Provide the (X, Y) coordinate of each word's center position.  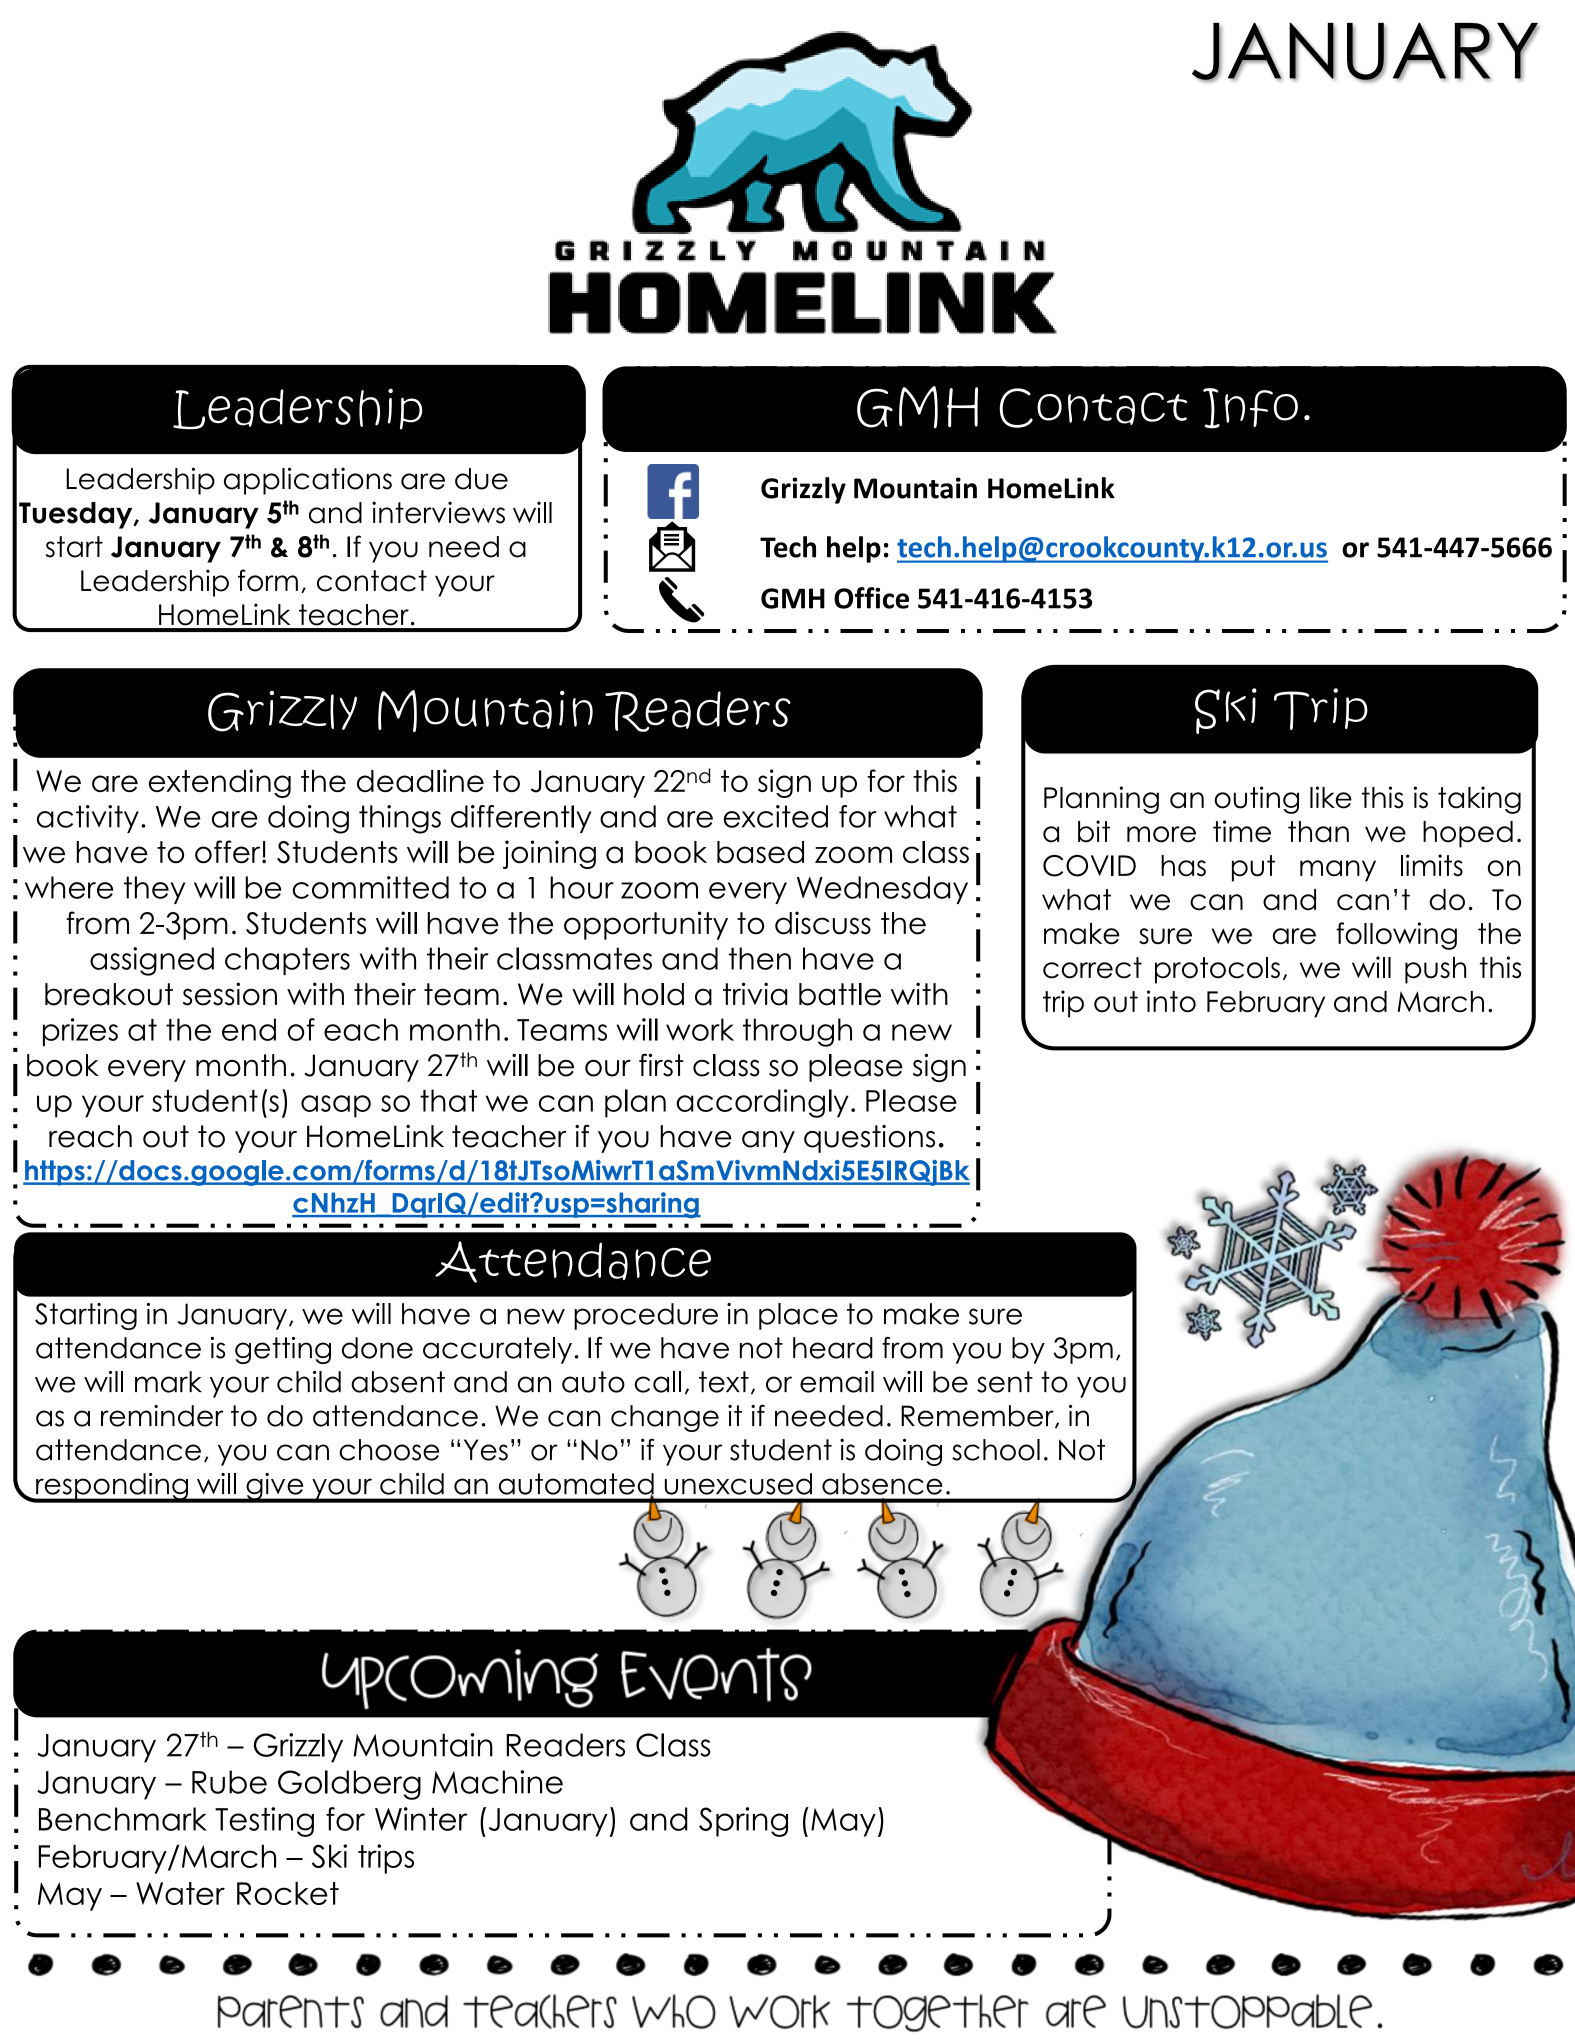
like (1331, 797)
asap (336, 1106)
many (1338, 871)
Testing (264, 1822)
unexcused (738, 1484)
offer (229, 852)
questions (869, 1139)
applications (308, 481)
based (760, 852)
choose (389, 1450)
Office (871, 598)
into (1171, 1001)
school (996, 1450)
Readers (565, 1745)
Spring (743, 1822)
